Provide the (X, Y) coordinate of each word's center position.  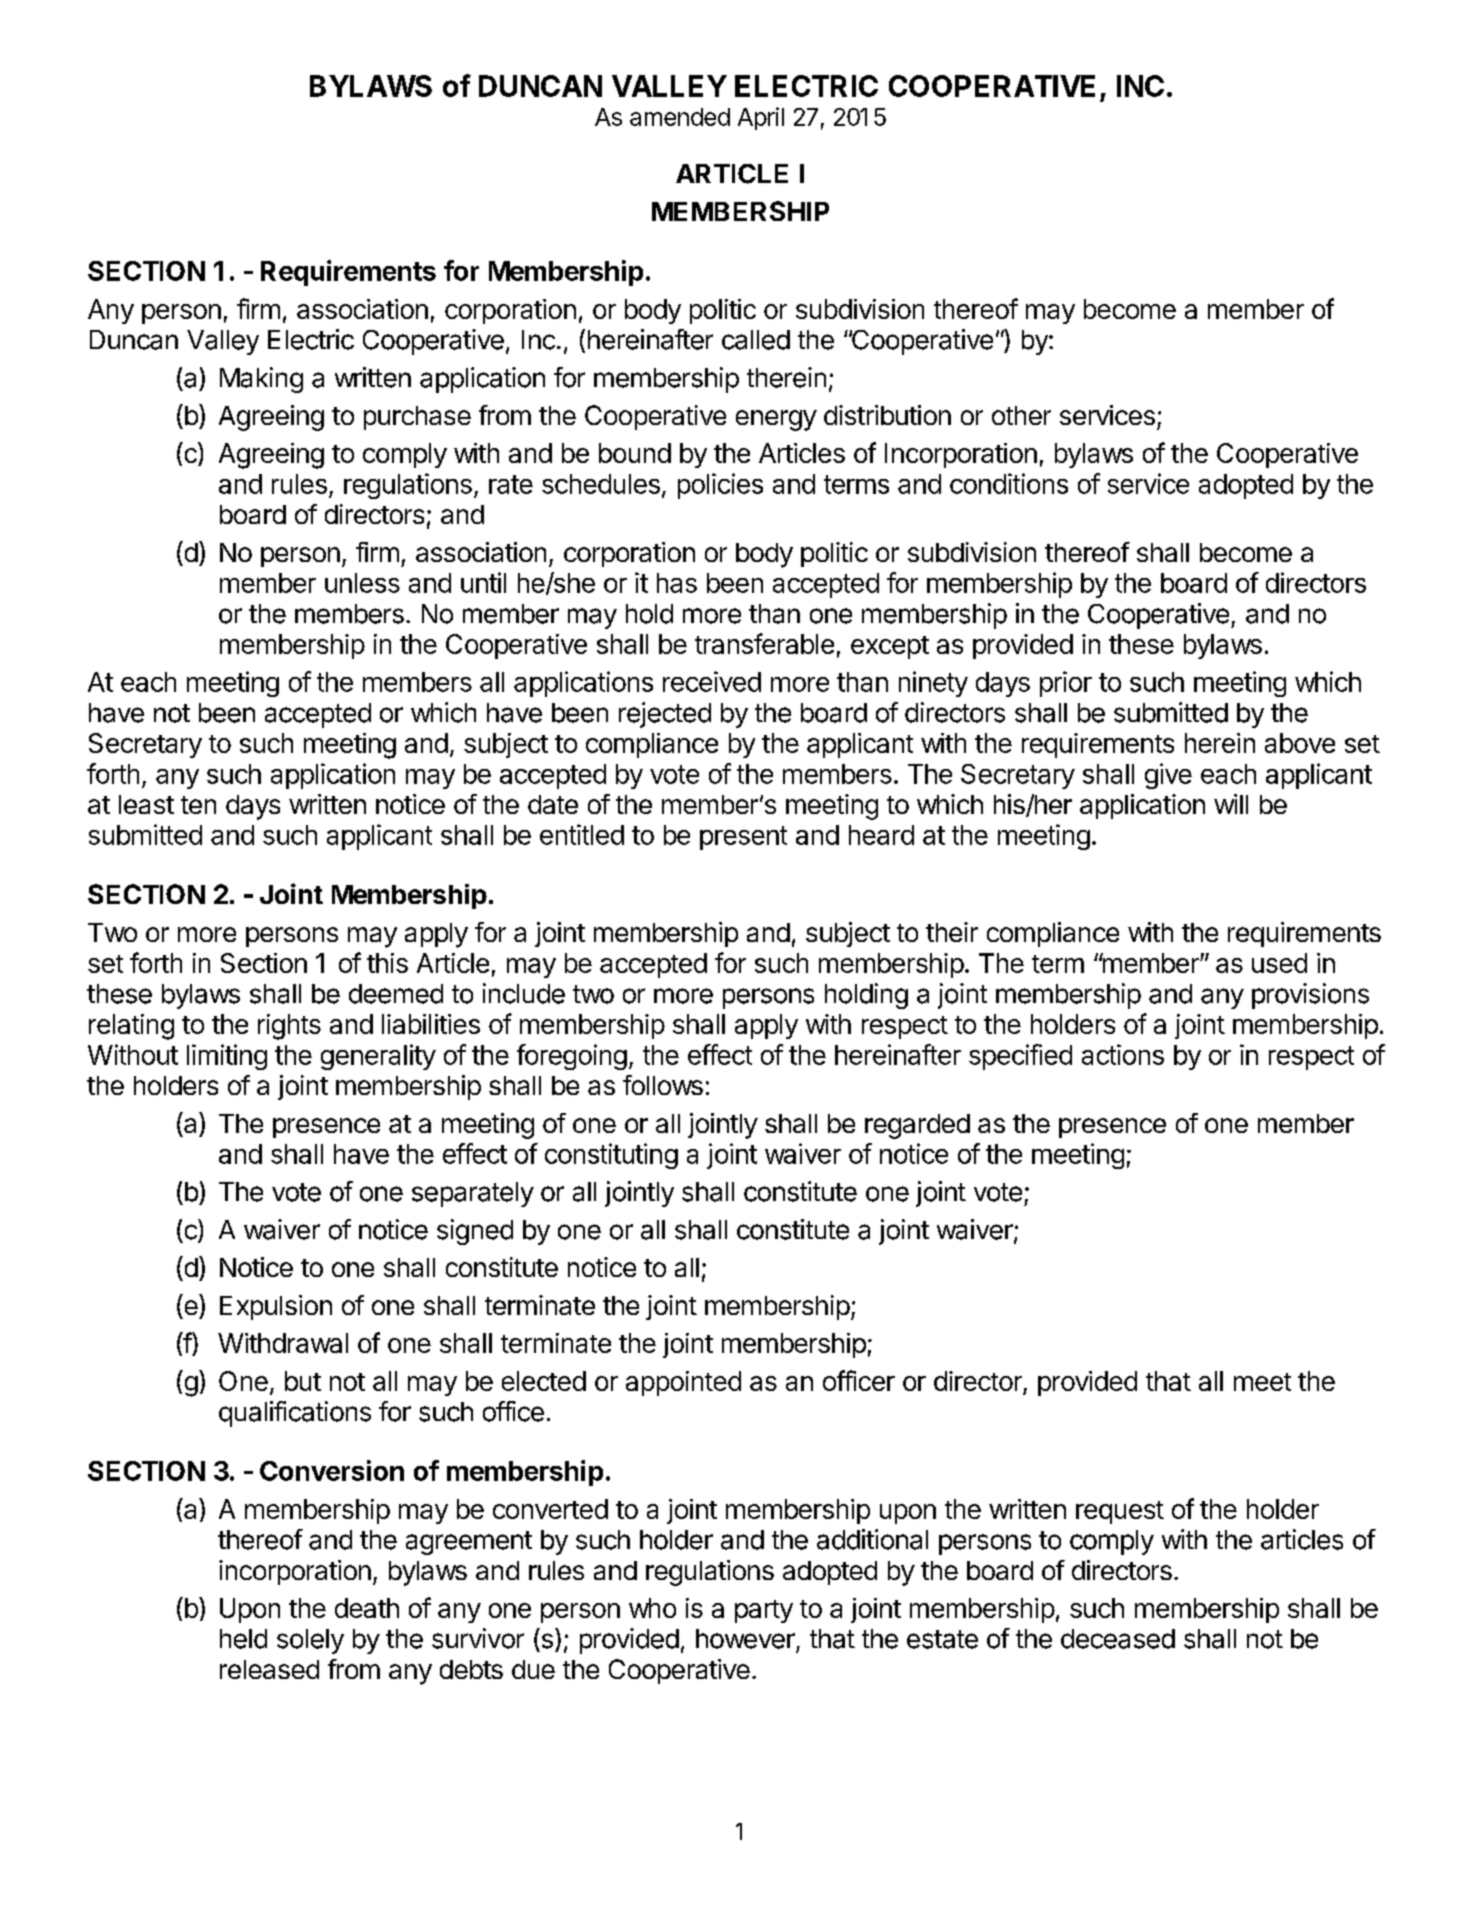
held (243, 1639)
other (1021, 415)
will (1231, 804)
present (743, 838)
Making (261, 380)
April (761, 118)
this (387, 963)
